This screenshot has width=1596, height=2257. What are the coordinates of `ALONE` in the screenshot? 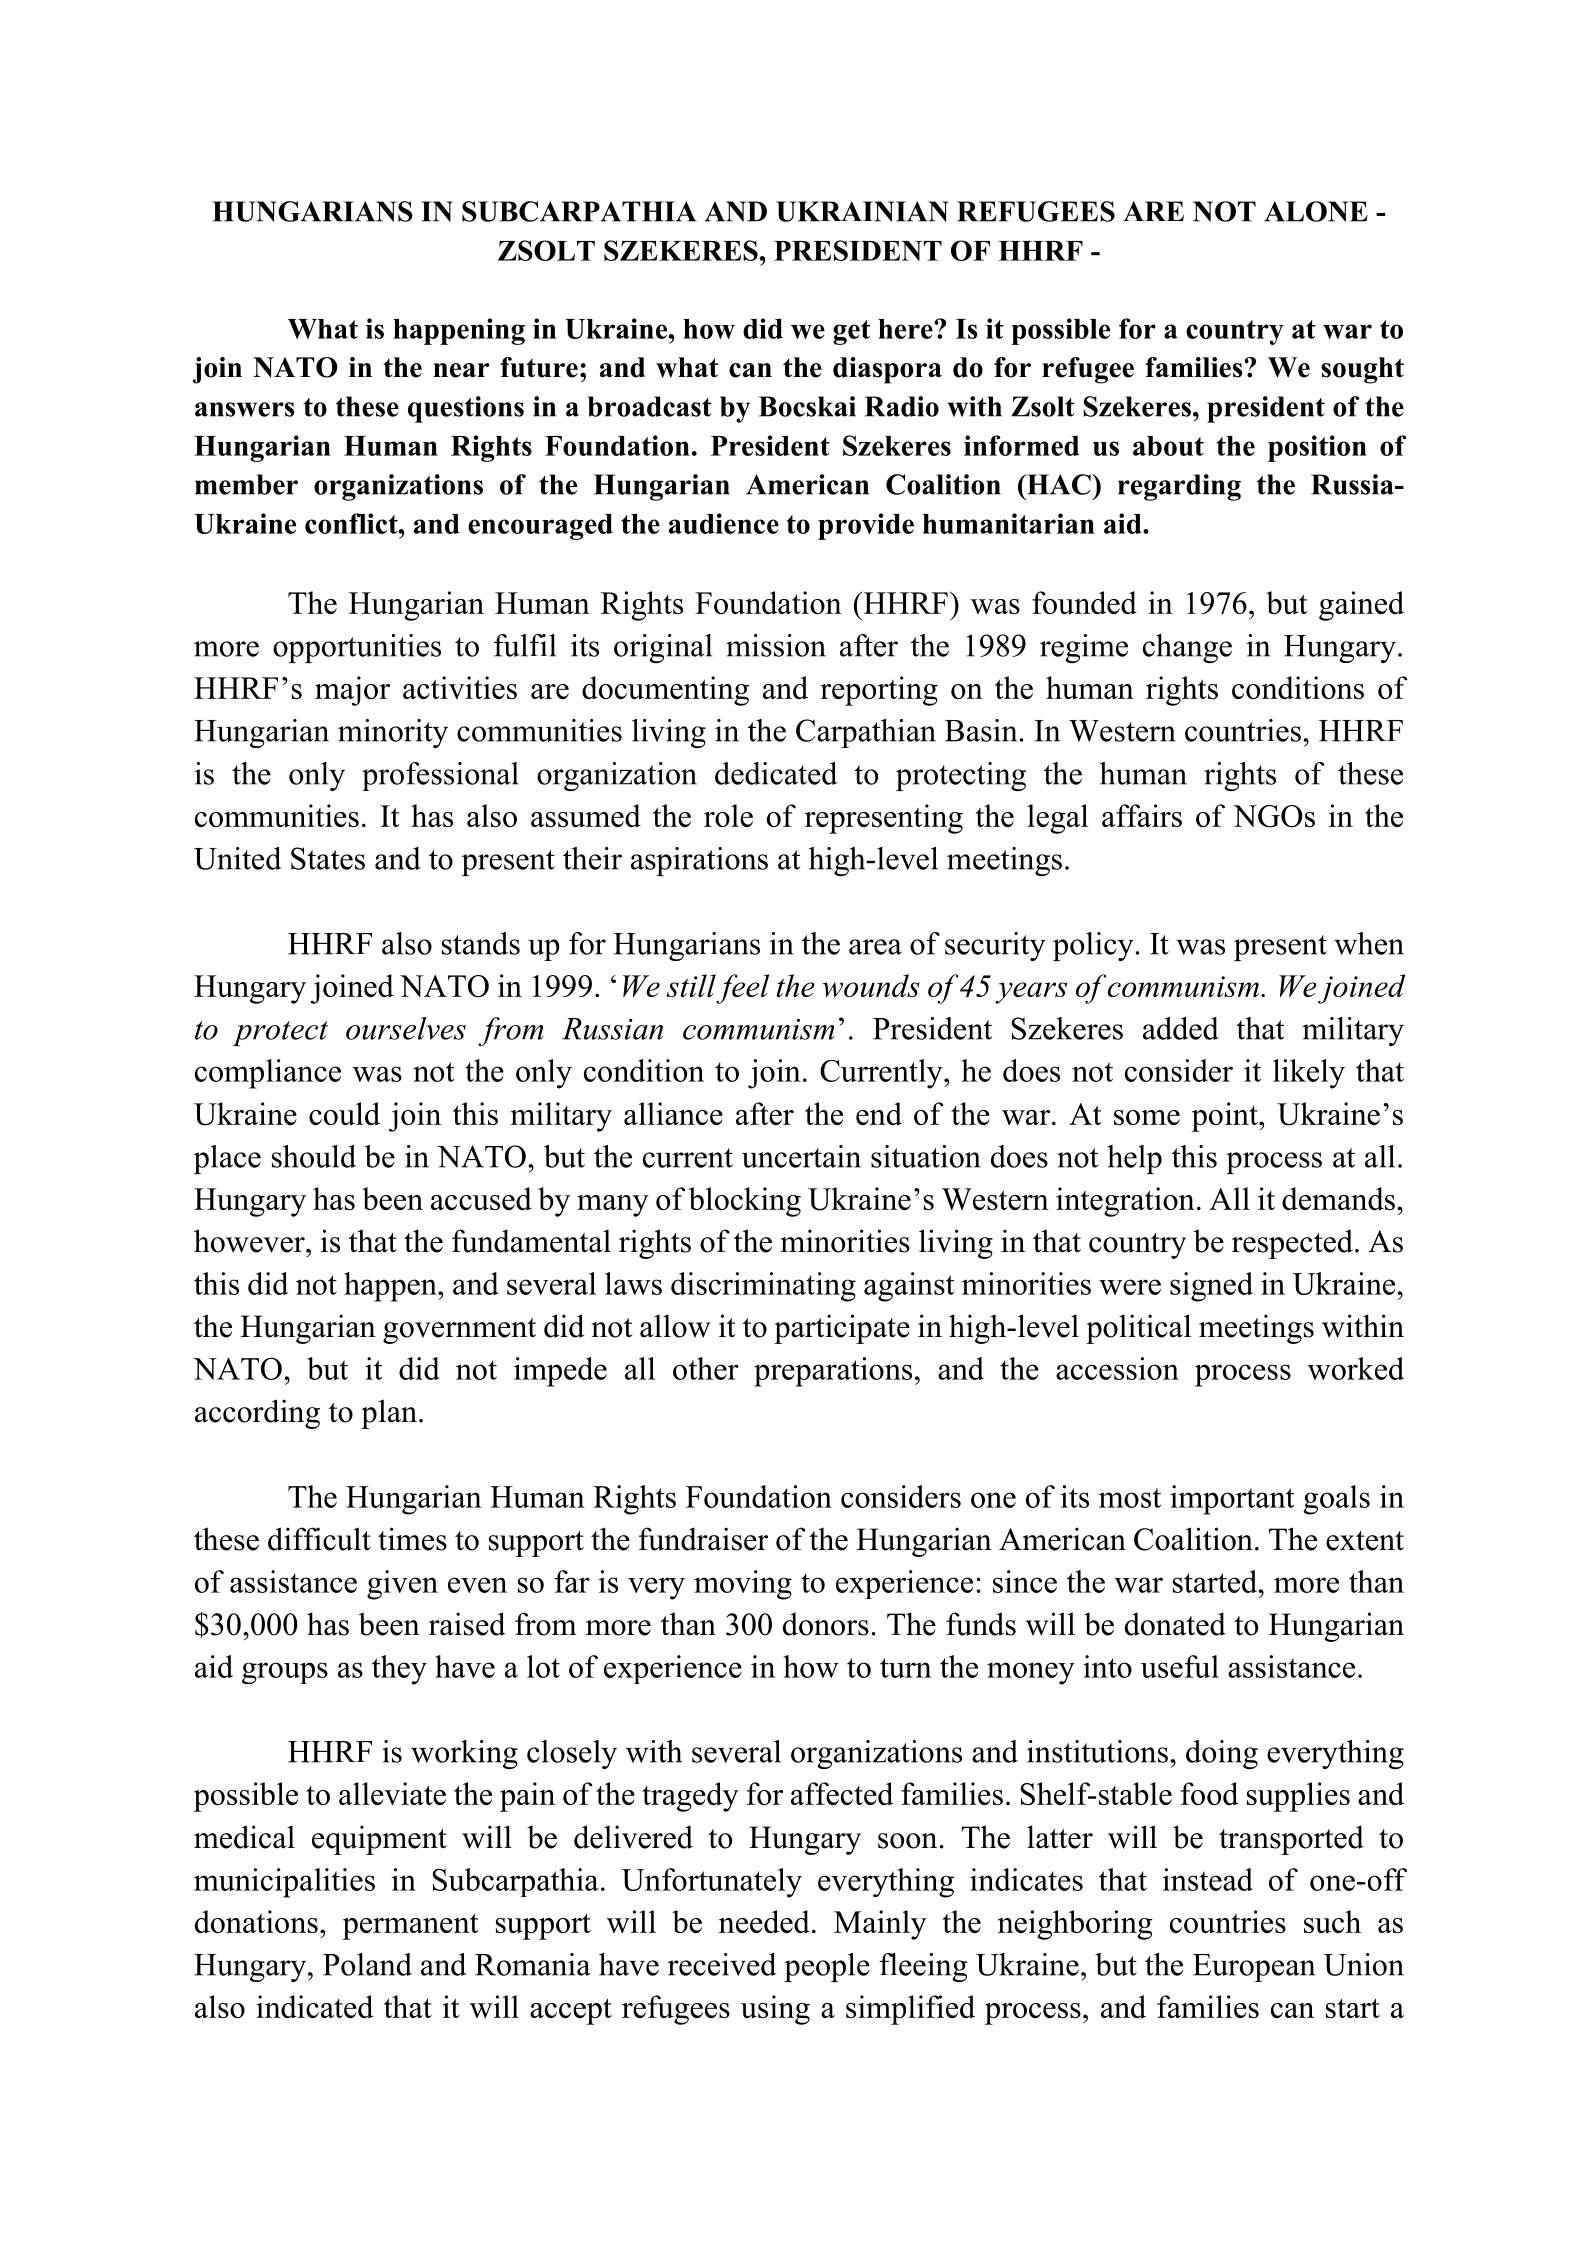 It's located at (1316, 211).
